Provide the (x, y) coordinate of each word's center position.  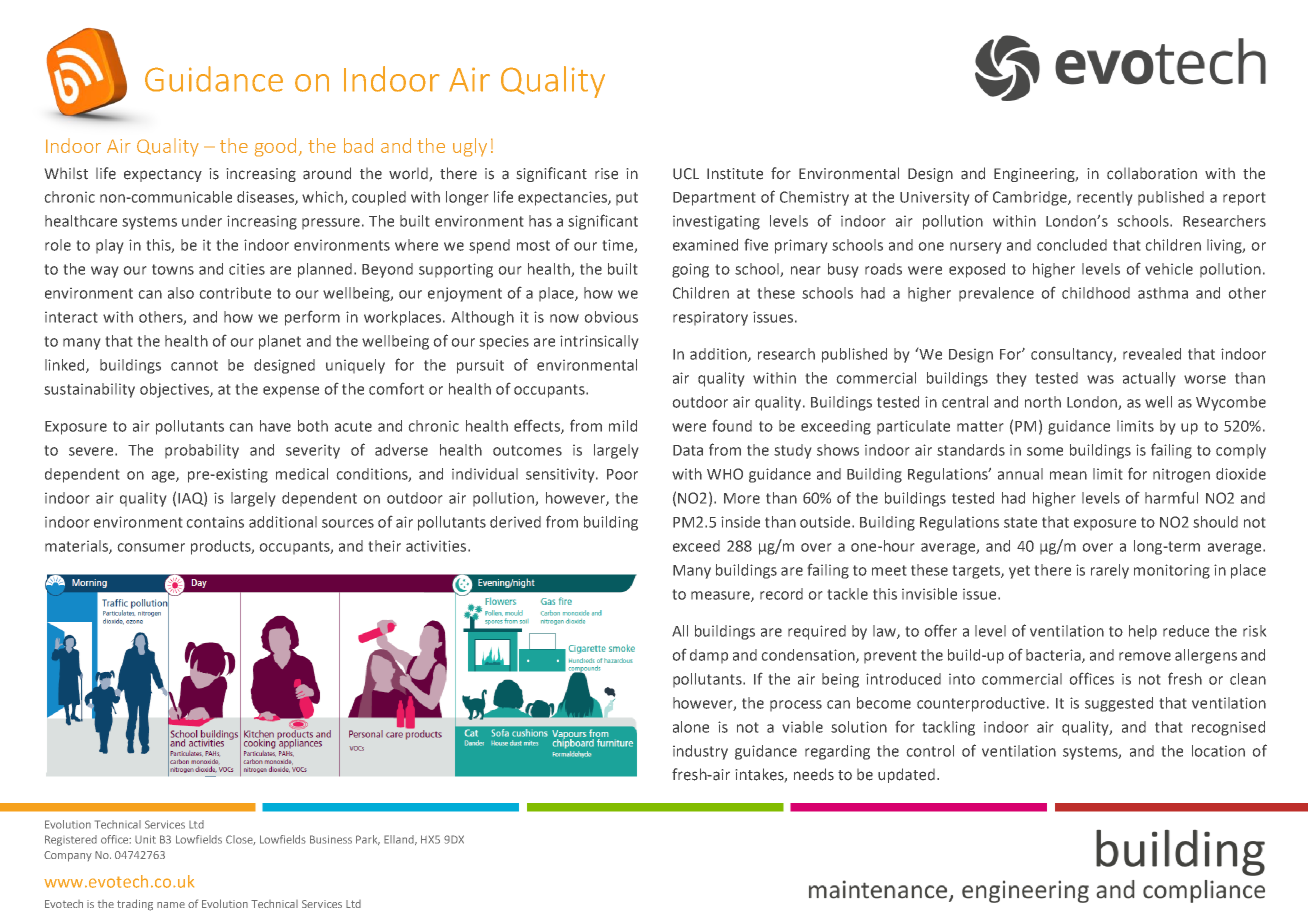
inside (740, 522)
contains (215, 522)
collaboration (1152, 174)
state (1020, 522)
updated (906, 775)
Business (331, 839)
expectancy (163, 175)
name (171, 905)
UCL (686, 174)
